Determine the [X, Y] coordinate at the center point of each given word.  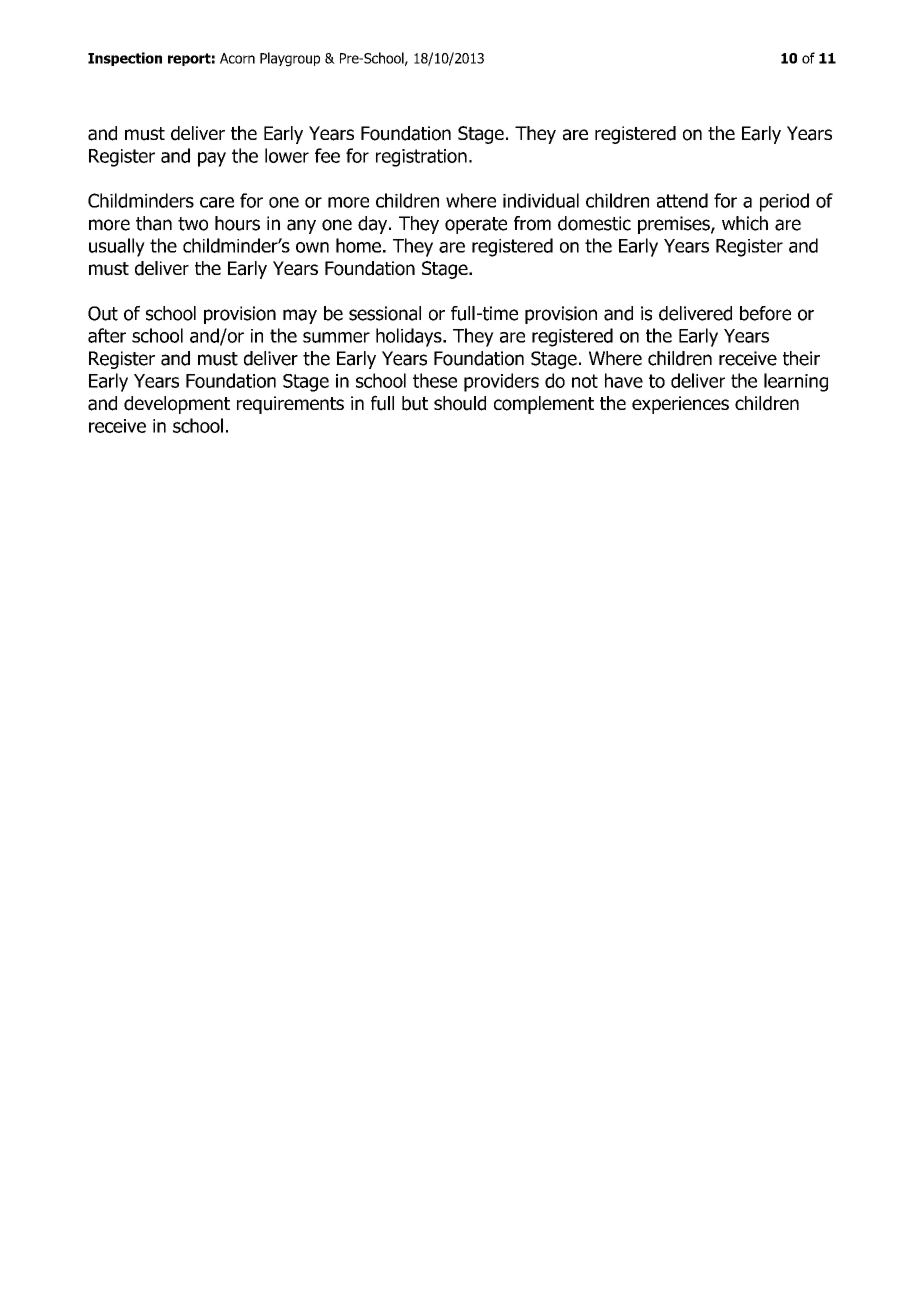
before [765, 313]
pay [212, 159]
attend [682, 200]
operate [476, 225]
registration [421, 158]
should [460, 403]
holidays [410, 337]
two [193, 224]
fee [327, 155]
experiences [680, 405]
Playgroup [290, 59]
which [745, 223]
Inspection [125, 59]
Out [103, 313]
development [177, 405]
